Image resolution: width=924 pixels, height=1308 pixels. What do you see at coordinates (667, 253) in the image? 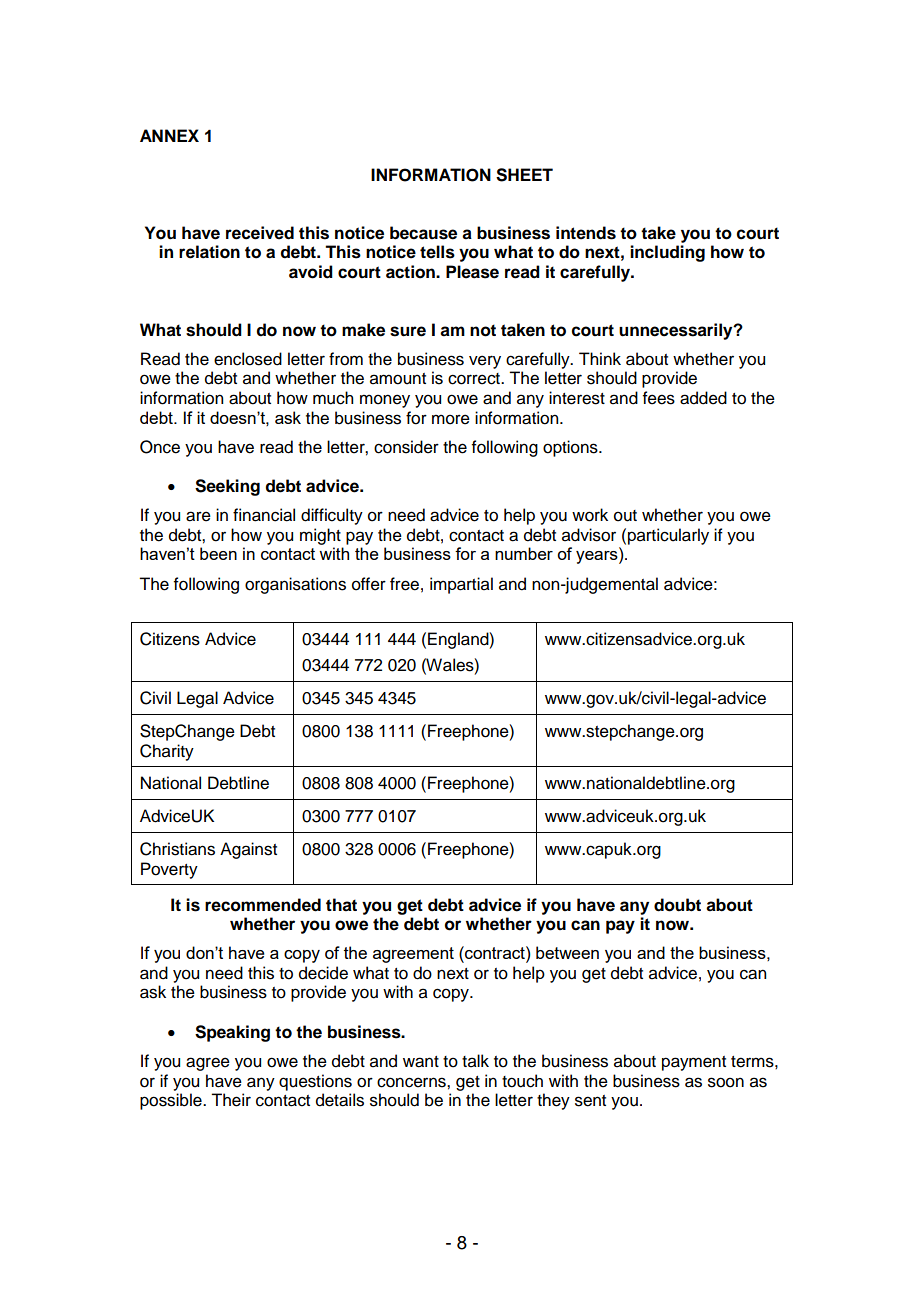
I see `including` at bounding box center [667, 253].
